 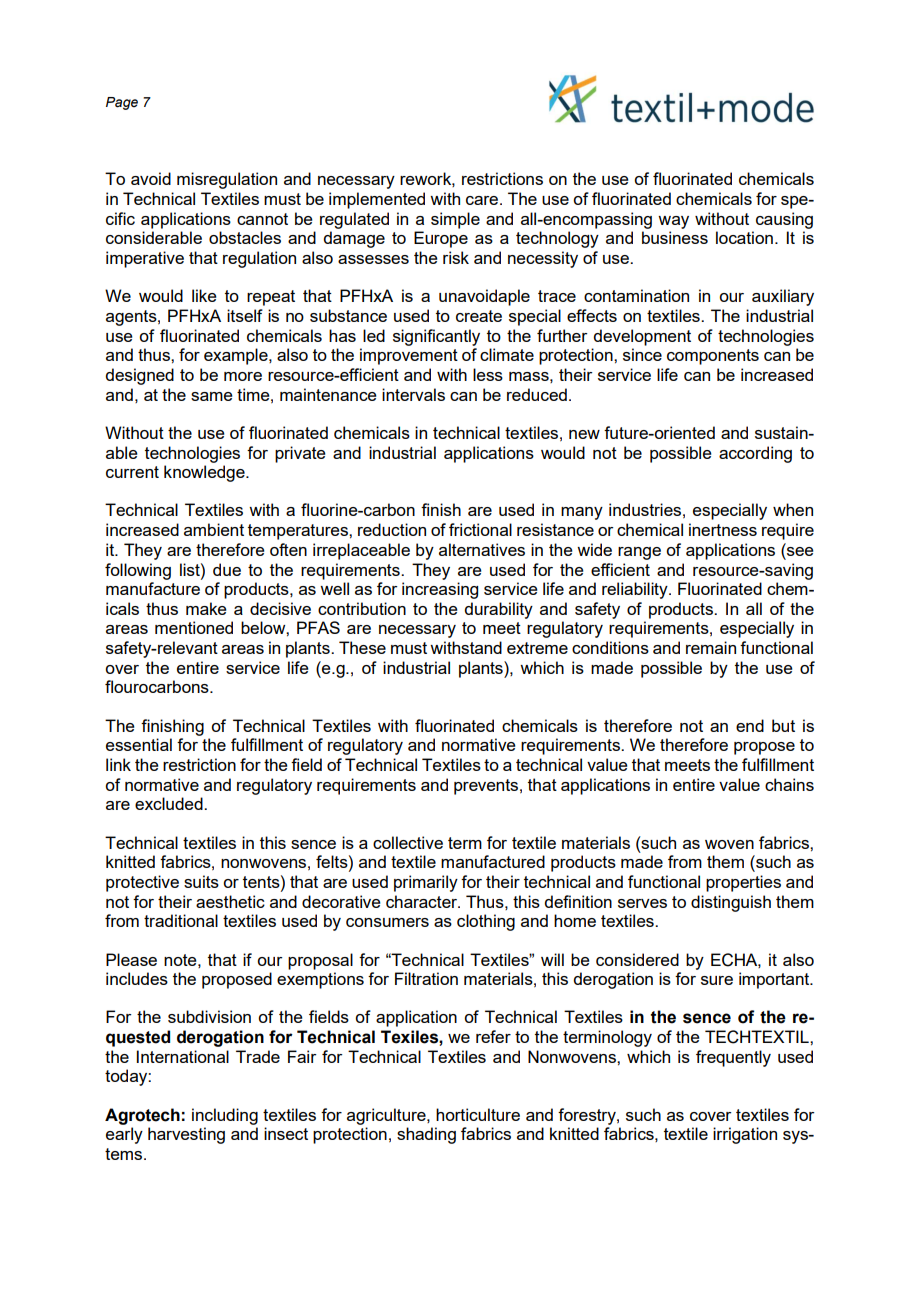 I want to click on including, so click(x=225, y=1116).
